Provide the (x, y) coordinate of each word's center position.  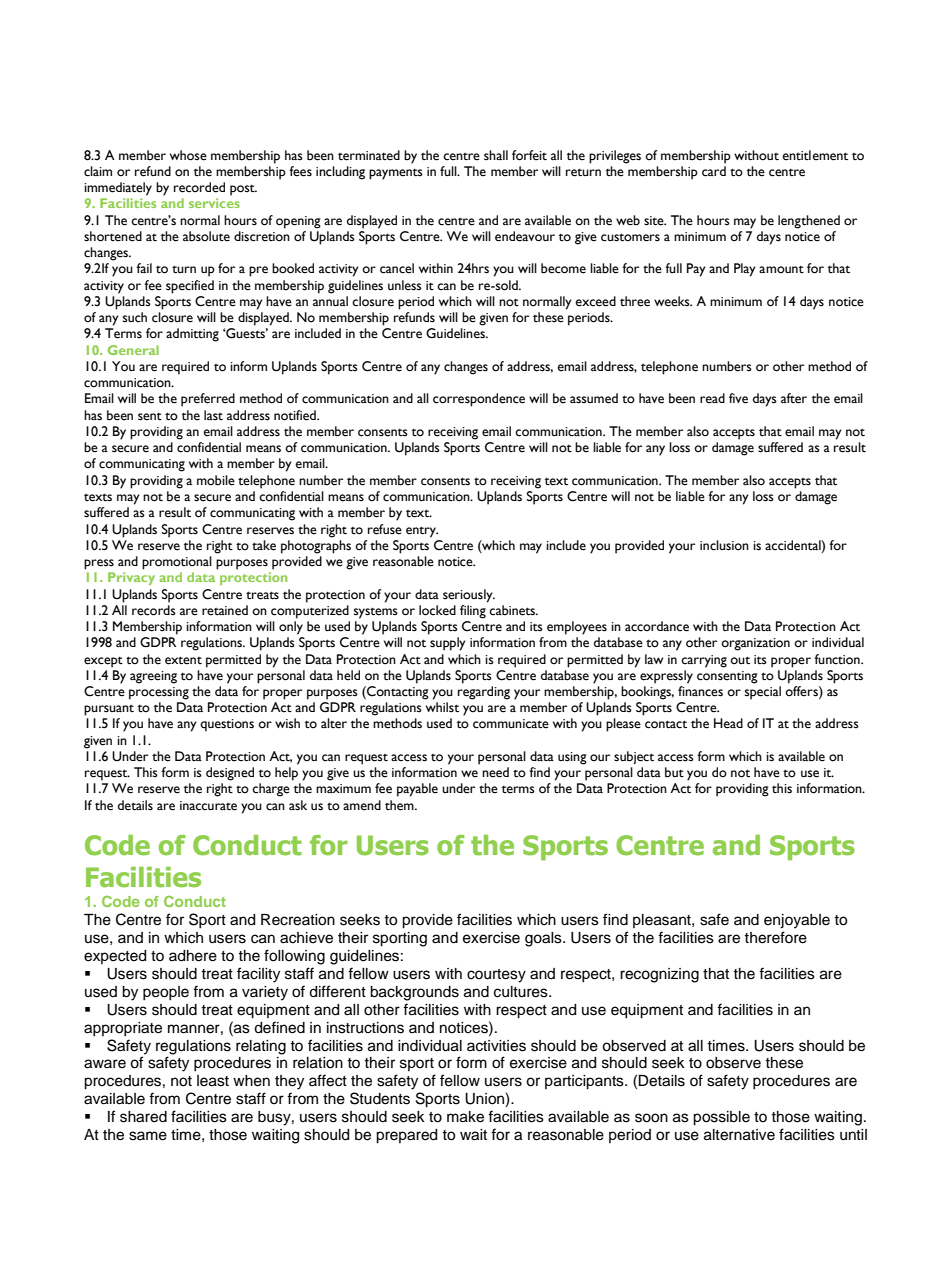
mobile (216, 480)
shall (496, 155)
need (495, 772)
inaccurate (208, 806)
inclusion (724, 545)
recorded (199, 187)
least (213, 1081)
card (714, 171)
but (674, 772)
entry (422, 532)
